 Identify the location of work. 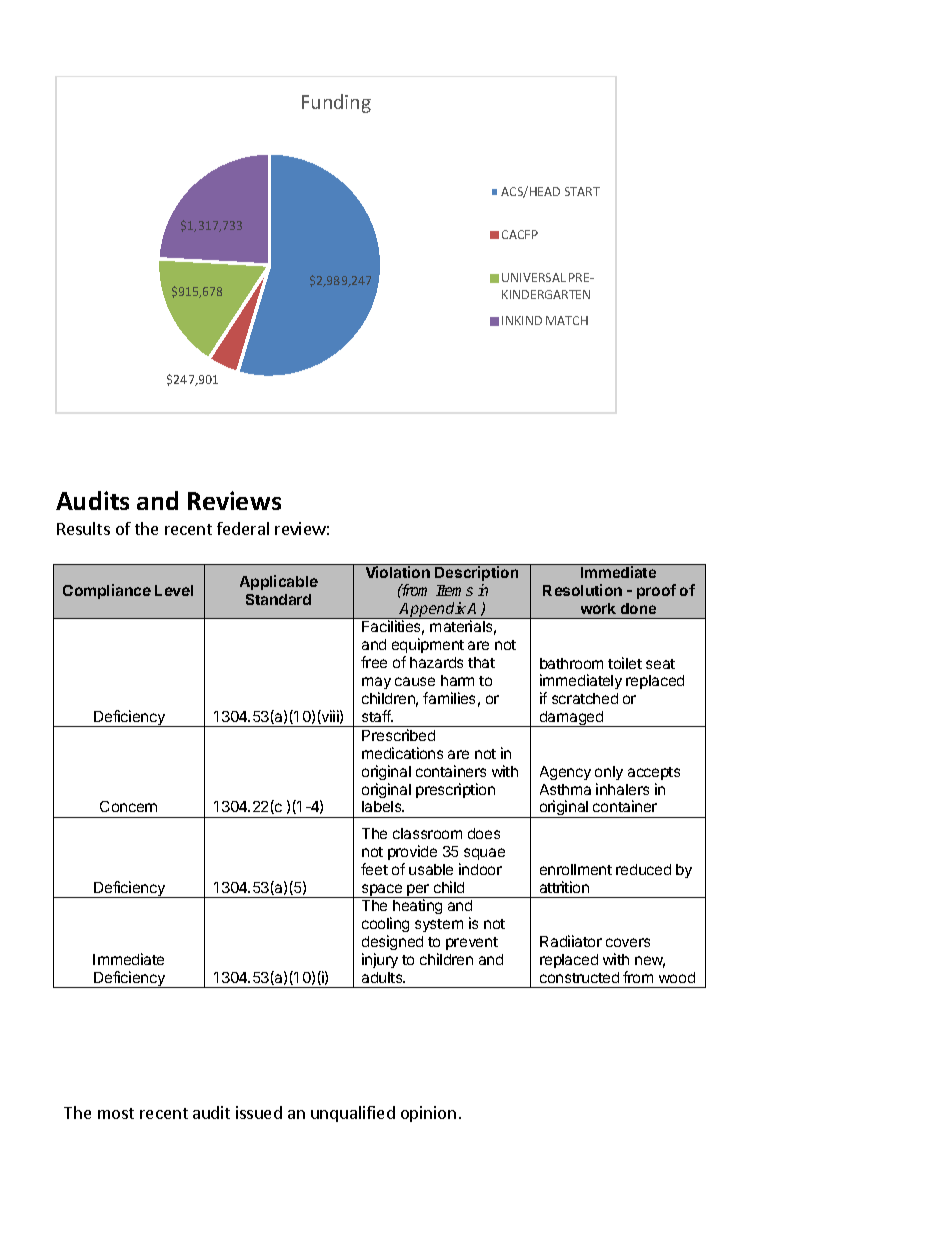
(598, 608).
